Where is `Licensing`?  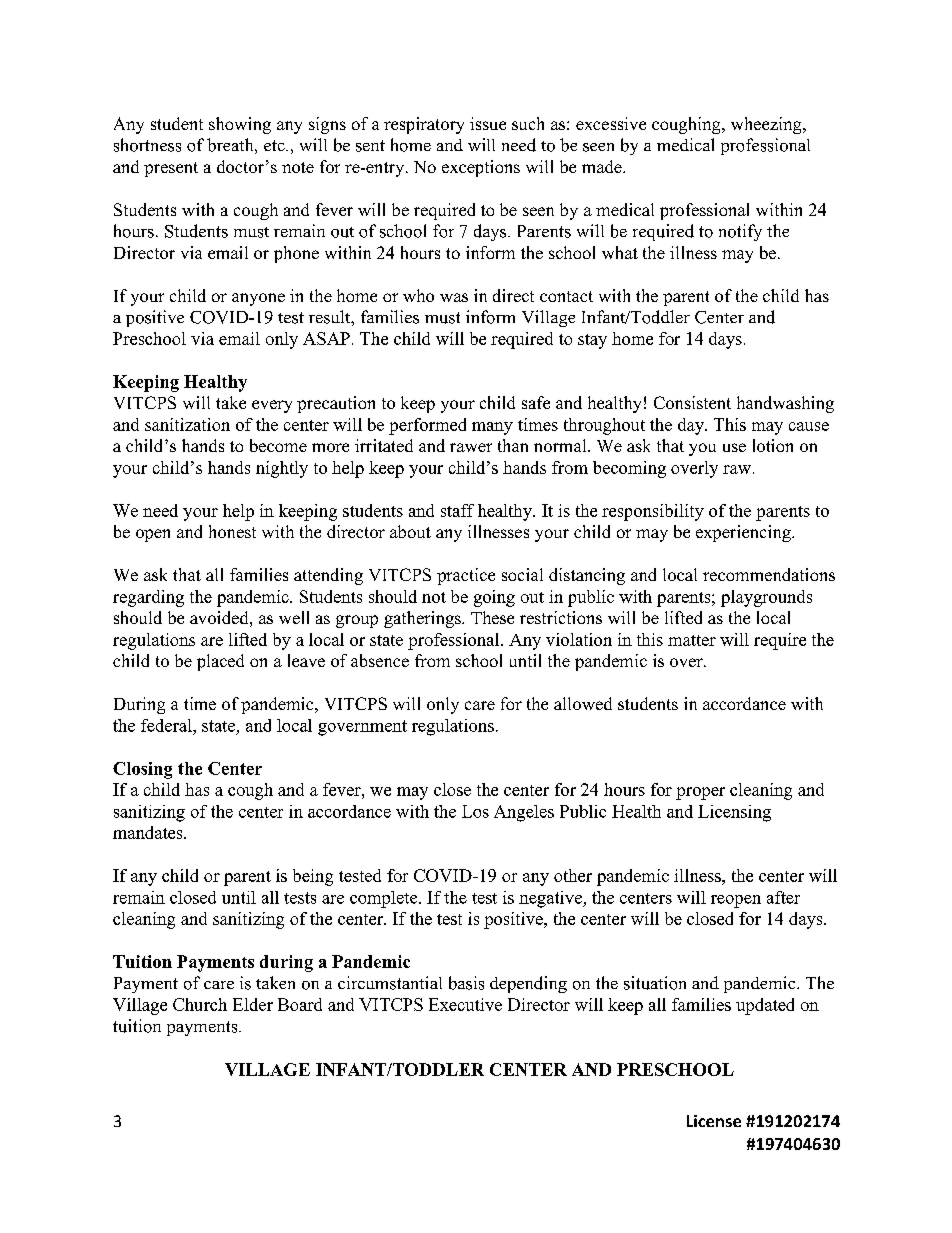
Licensing is located at coordinates (734, 813).
